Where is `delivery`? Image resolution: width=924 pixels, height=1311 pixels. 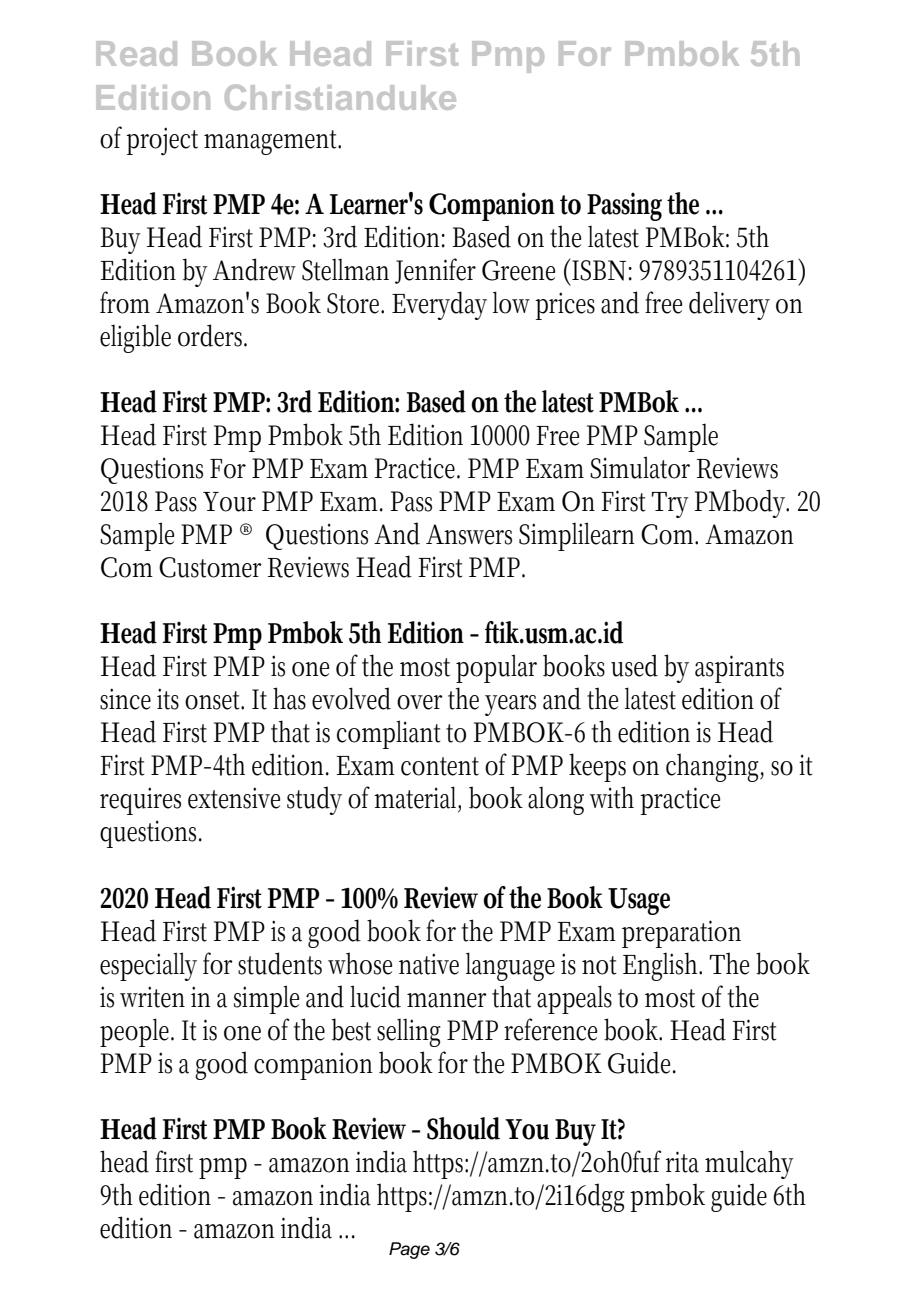
delivery is located at coordinates (729, 305).
